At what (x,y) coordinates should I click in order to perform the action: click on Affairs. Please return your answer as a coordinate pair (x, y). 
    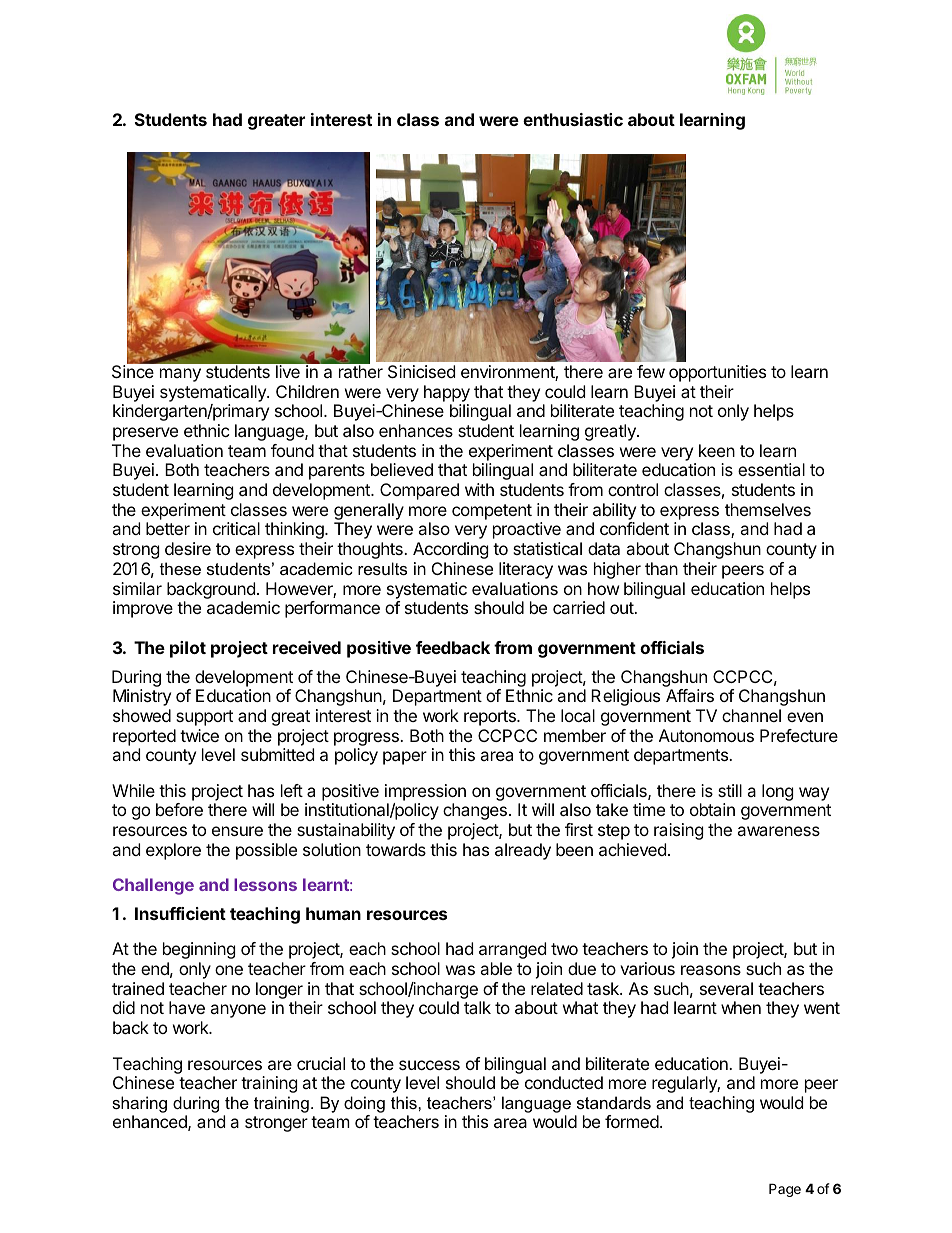
    Looking at the image, I should click on (690, 695).
